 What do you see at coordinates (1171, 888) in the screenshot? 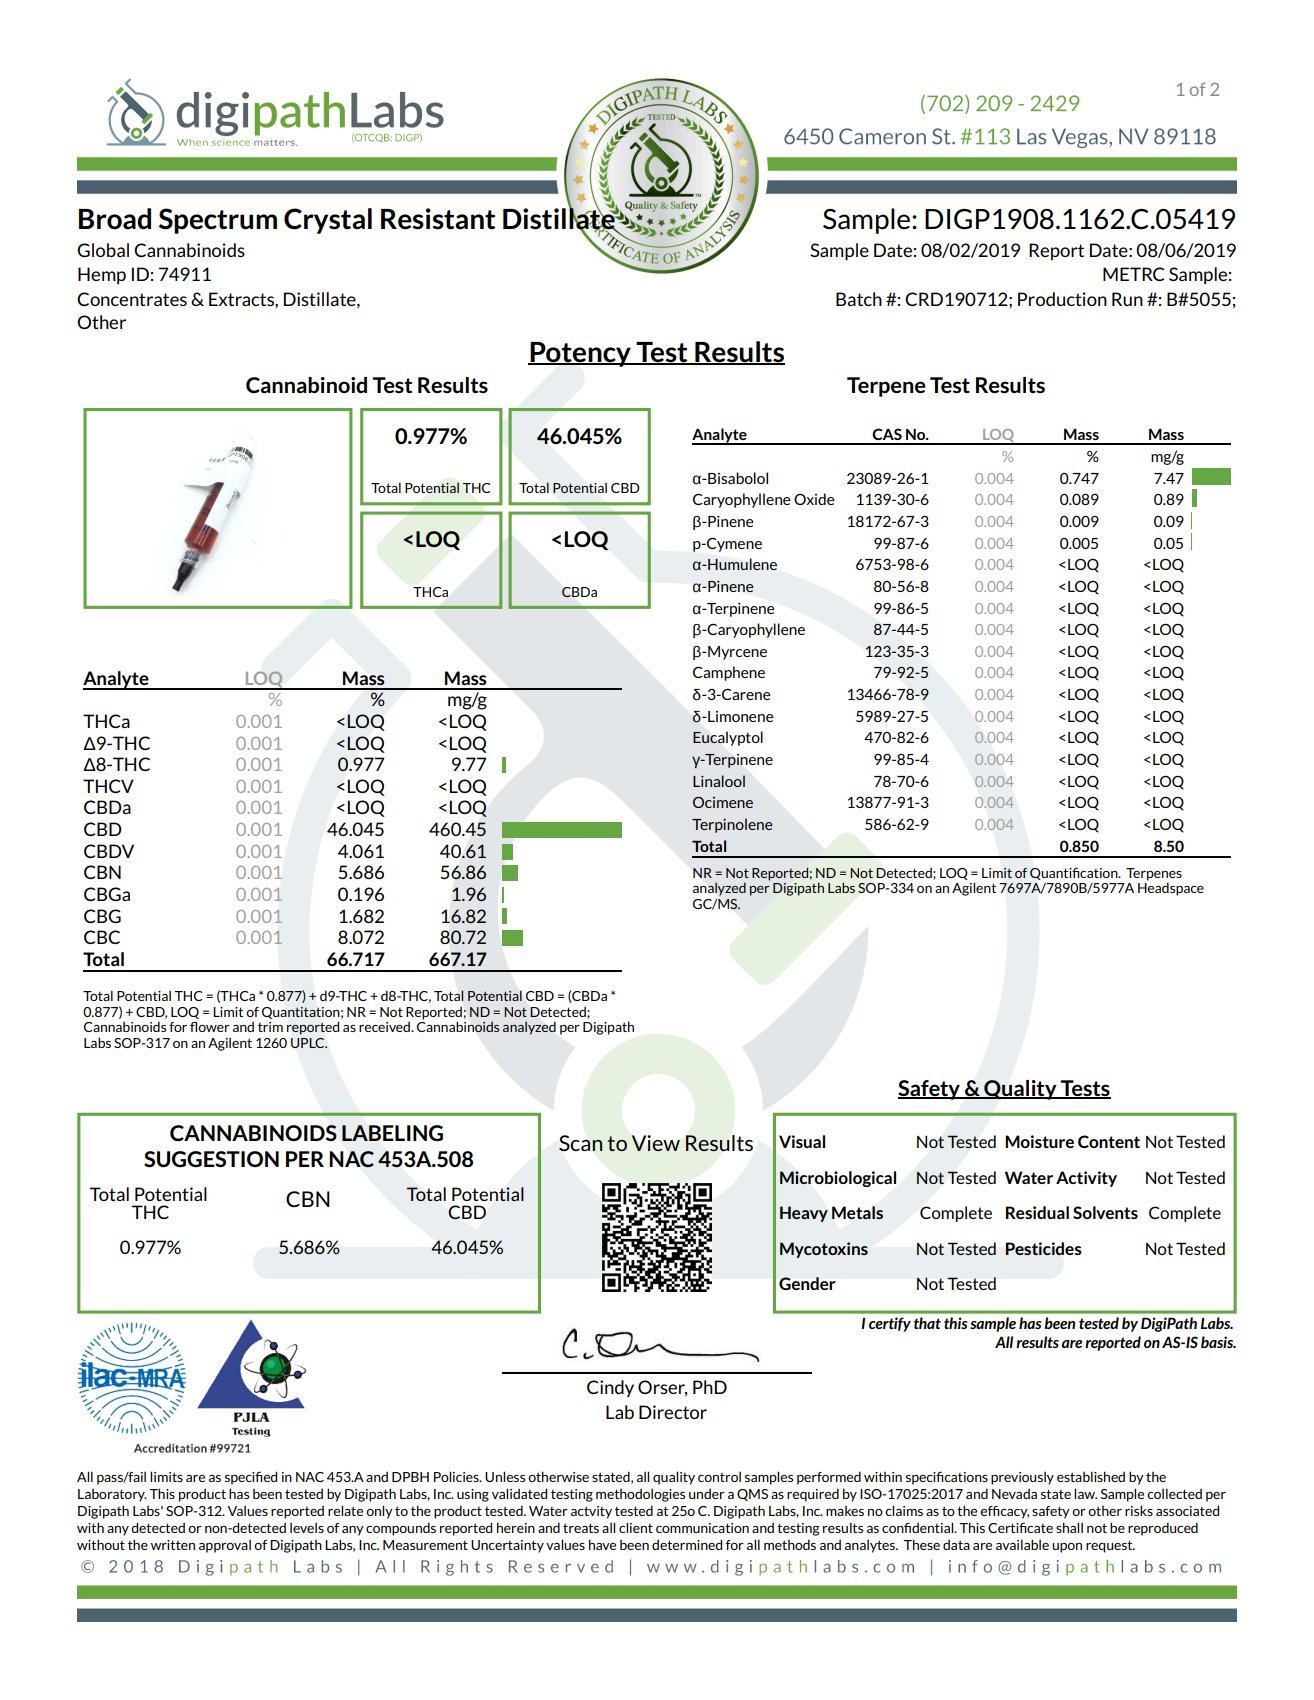
I see `Headspace` at bounding box center [1171, 888].
